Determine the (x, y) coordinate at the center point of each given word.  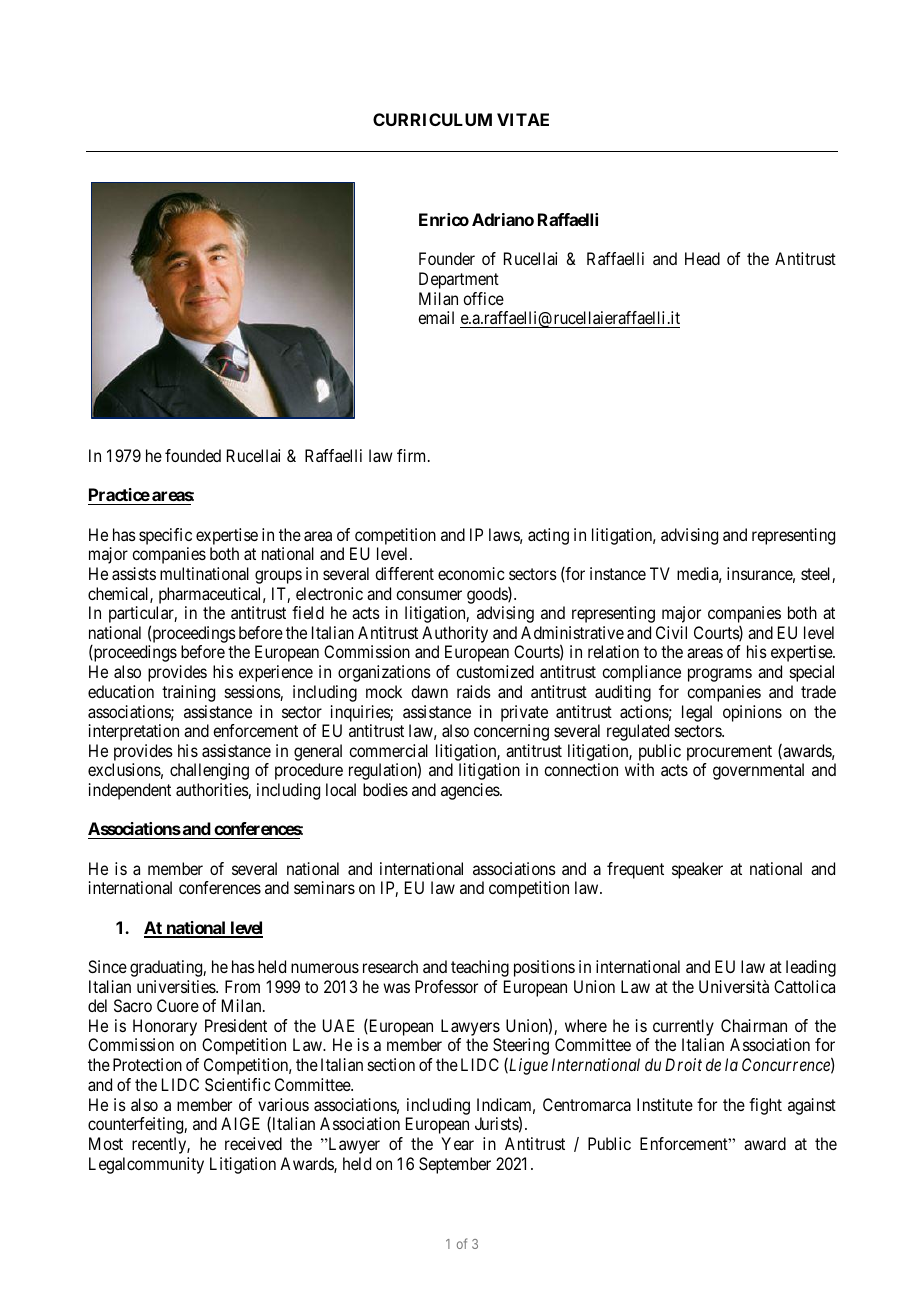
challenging (209, 771)
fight (765, 1106)
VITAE (523, 119)
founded (193, 455)
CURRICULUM (432, 119)
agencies (471, 791)
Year (457, 1143)
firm (413, 455)
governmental (758, 771)
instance (618, 573)
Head (702, 258)
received (253, 1143)
